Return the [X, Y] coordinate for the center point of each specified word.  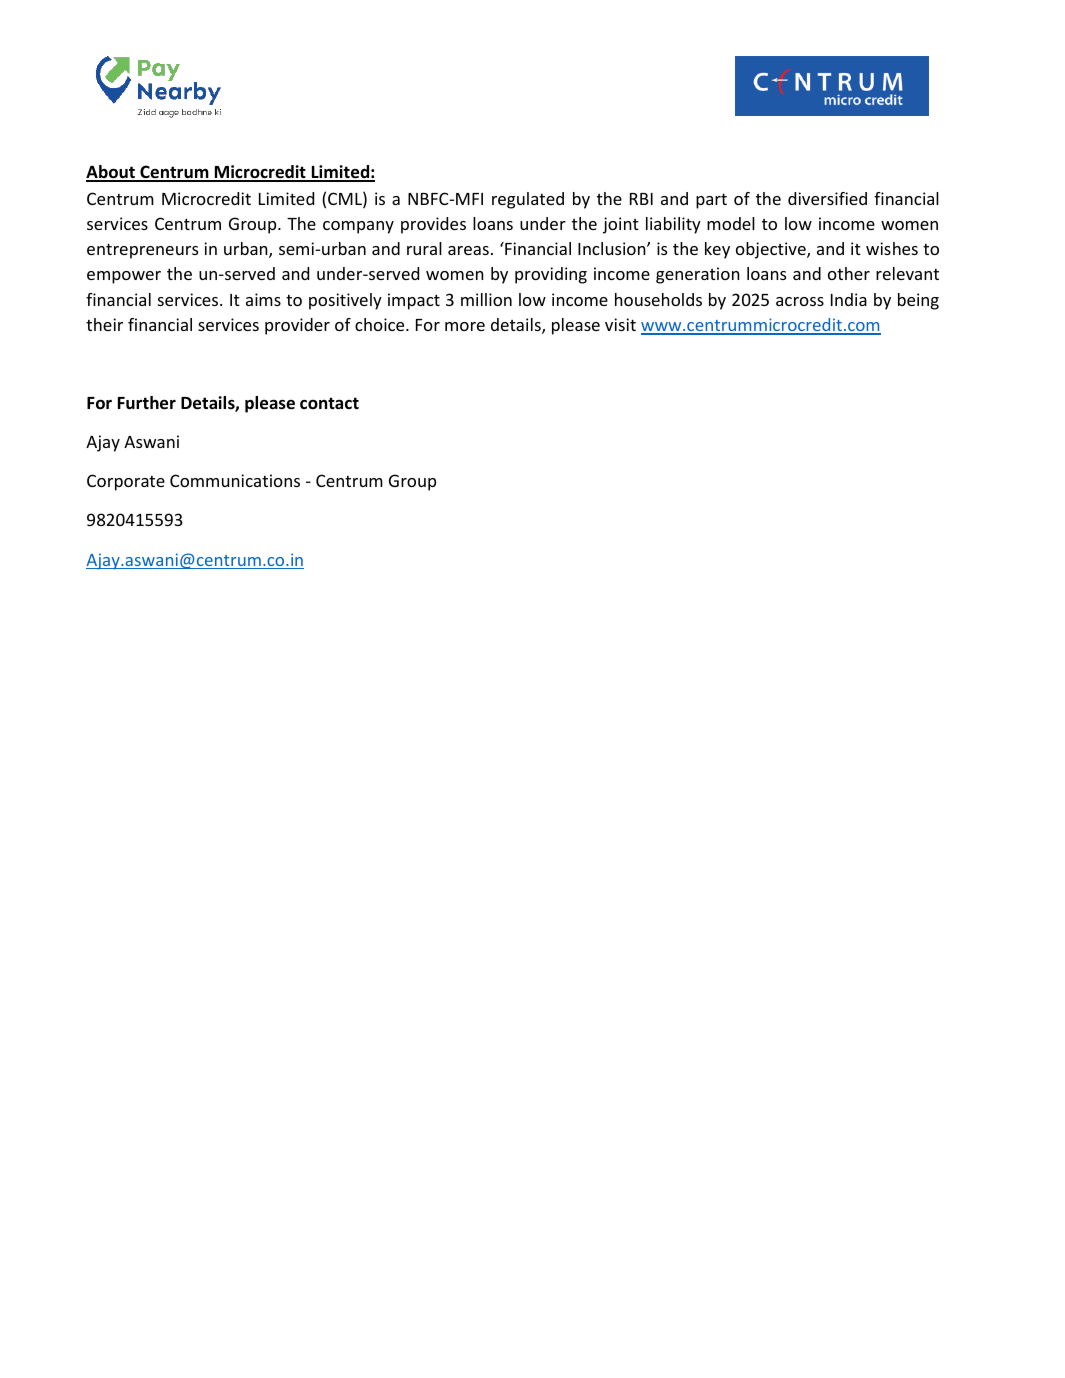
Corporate [126, 482]
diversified [827, 198]
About [111, 173]
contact [329, 403]
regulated [528, 200]
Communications [235, 480]
